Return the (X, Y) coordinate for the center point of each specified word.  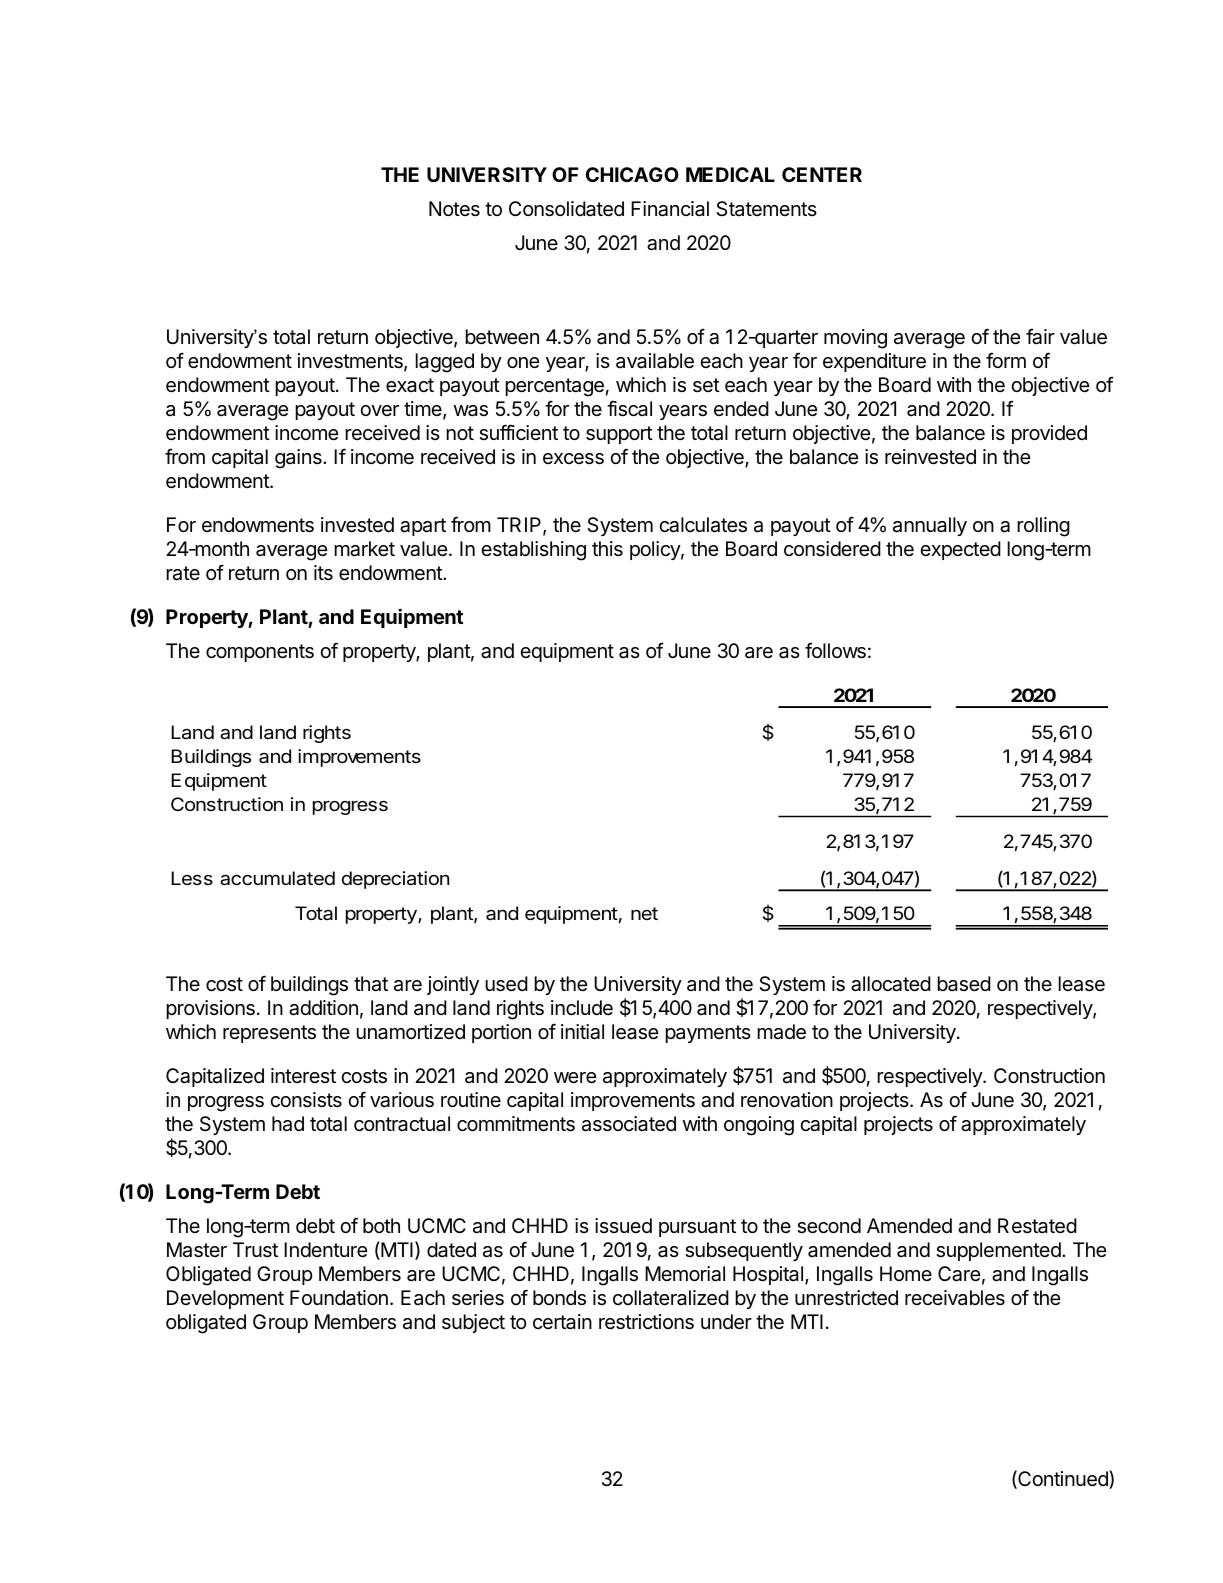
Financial (670, 209)
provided (1049, 434)
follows (835, 650)
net (644, 913)
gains (299, 459)
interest (303, 1075)
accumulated (277, 878)
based (964, 984)
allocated (891, 984)
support (619, 435)
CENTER (822, 174)
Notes (454, 209)
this (607, 549)
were (575, 1077)
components (260, 653)
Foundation (339, 1298)
